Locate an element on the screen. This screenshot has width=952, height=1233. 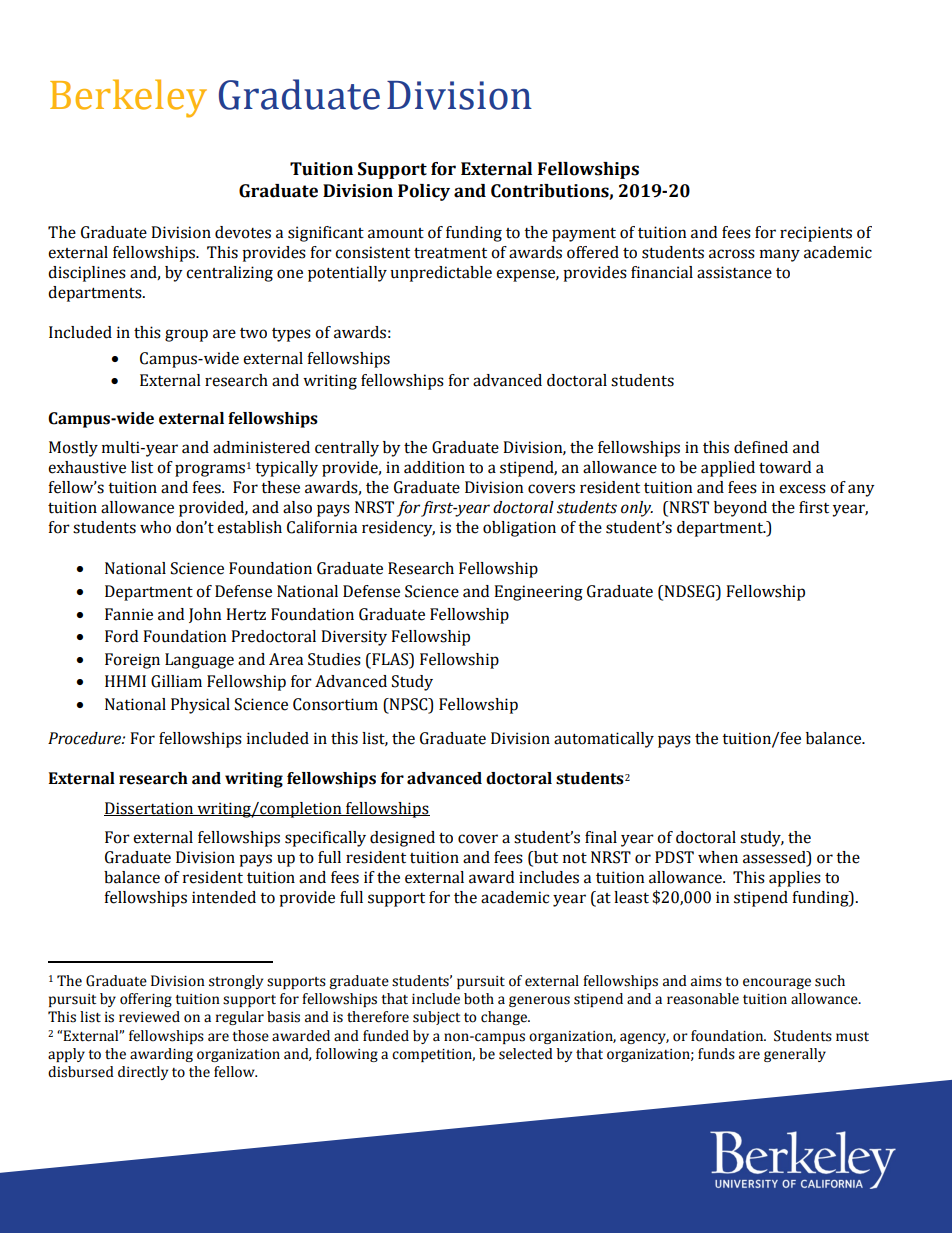
beyond is located at coordinates (740, 509).
